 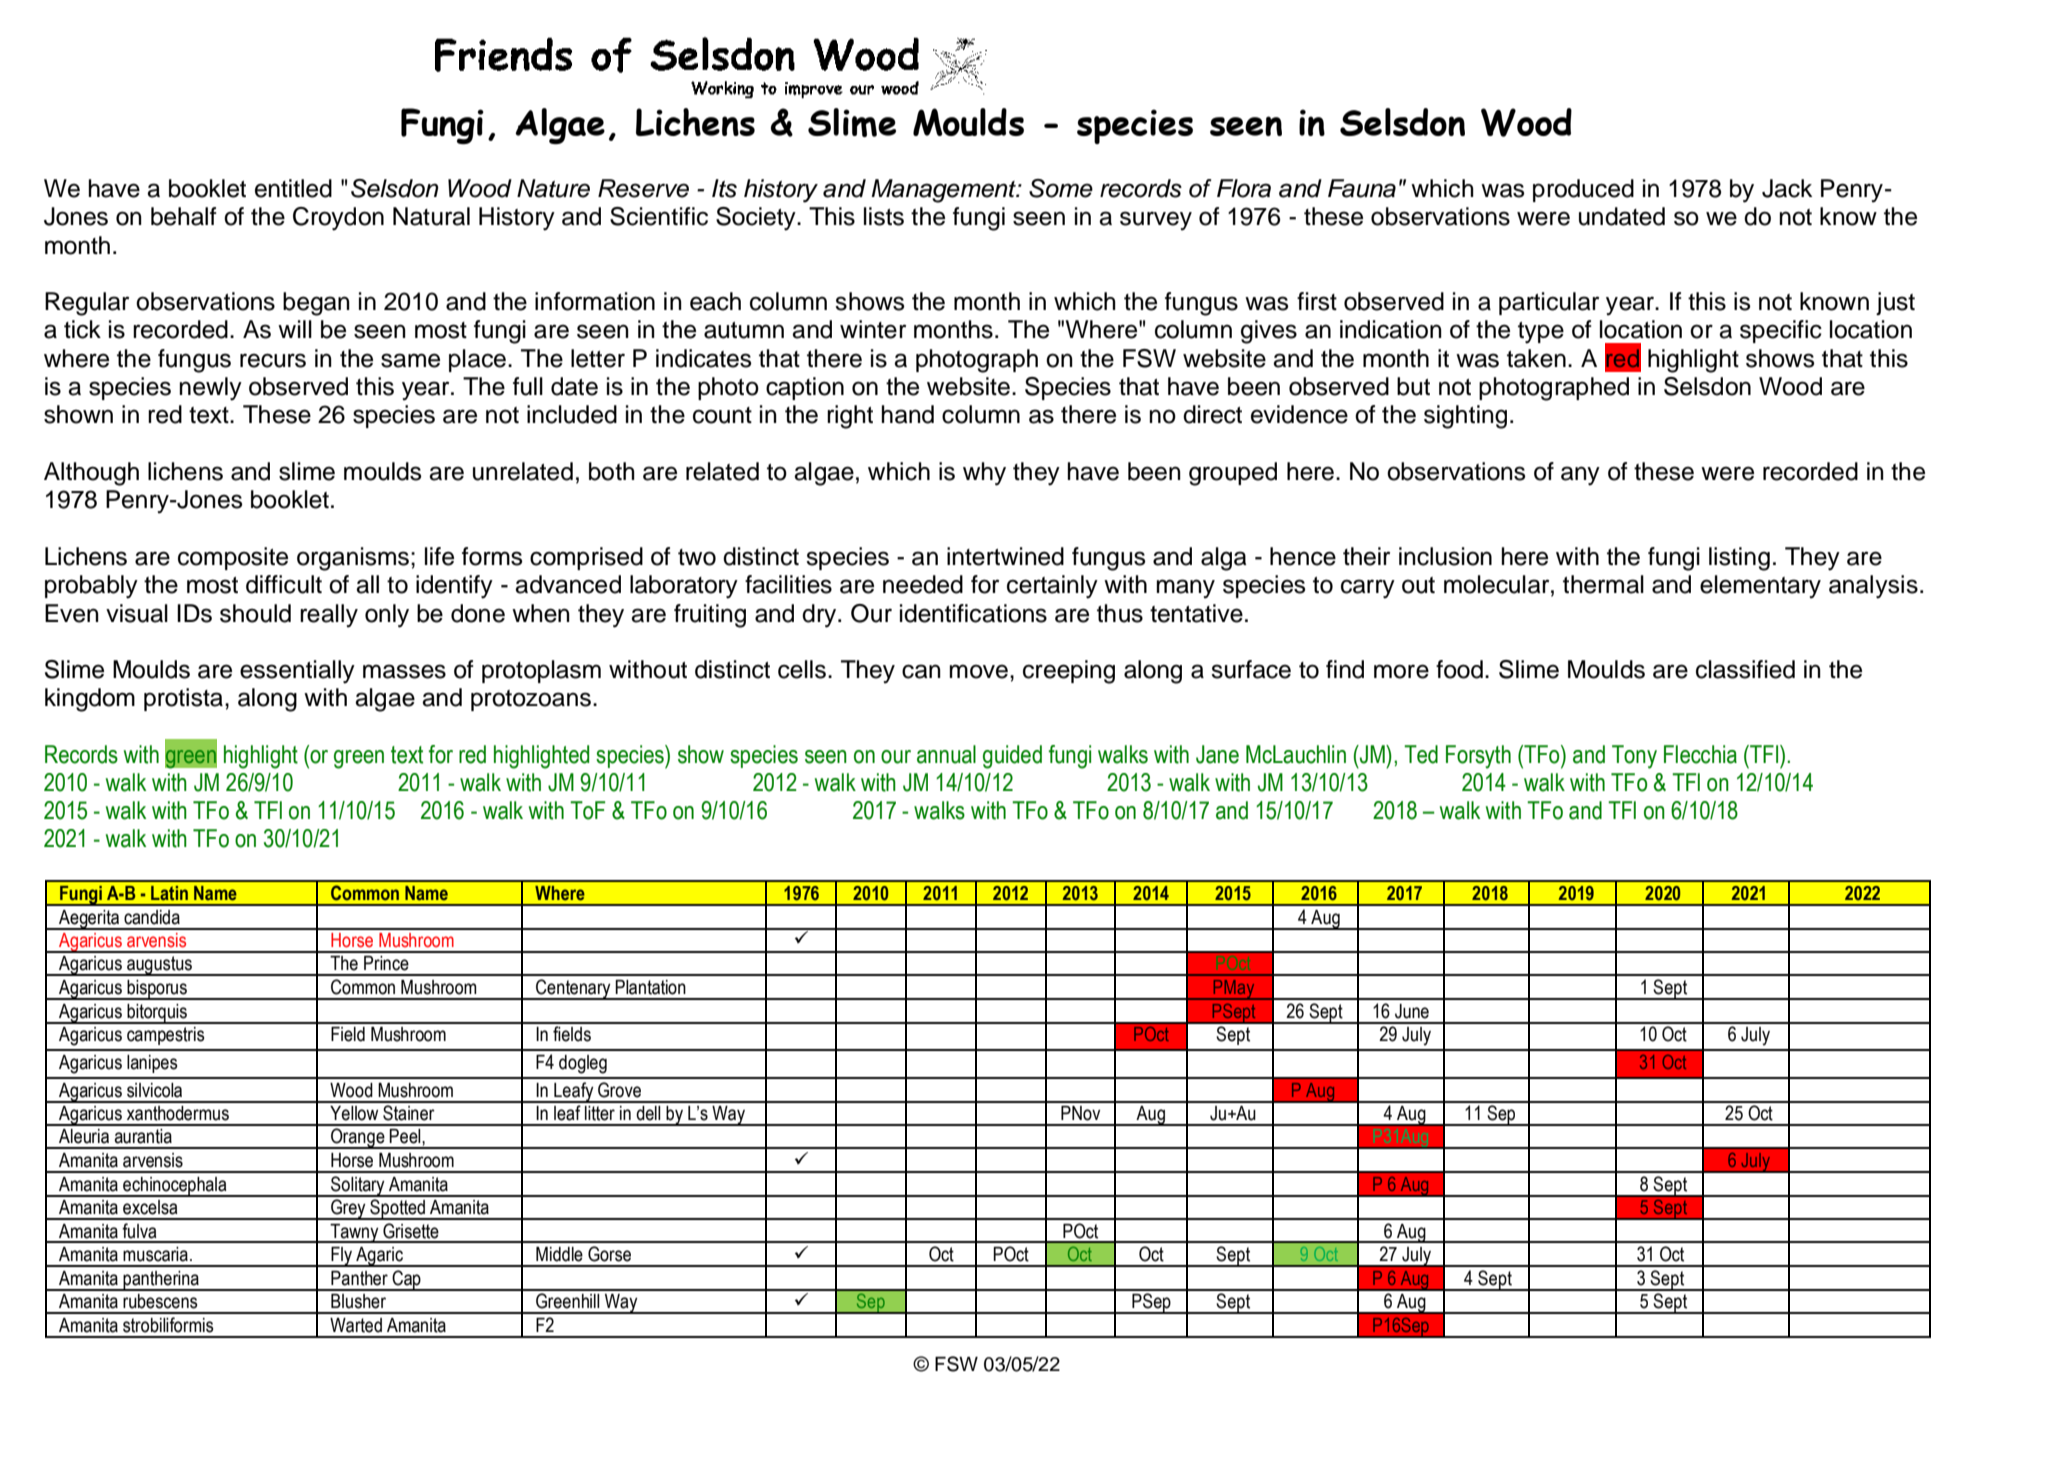 I want to click on protista, so click(x=183, y=699).
